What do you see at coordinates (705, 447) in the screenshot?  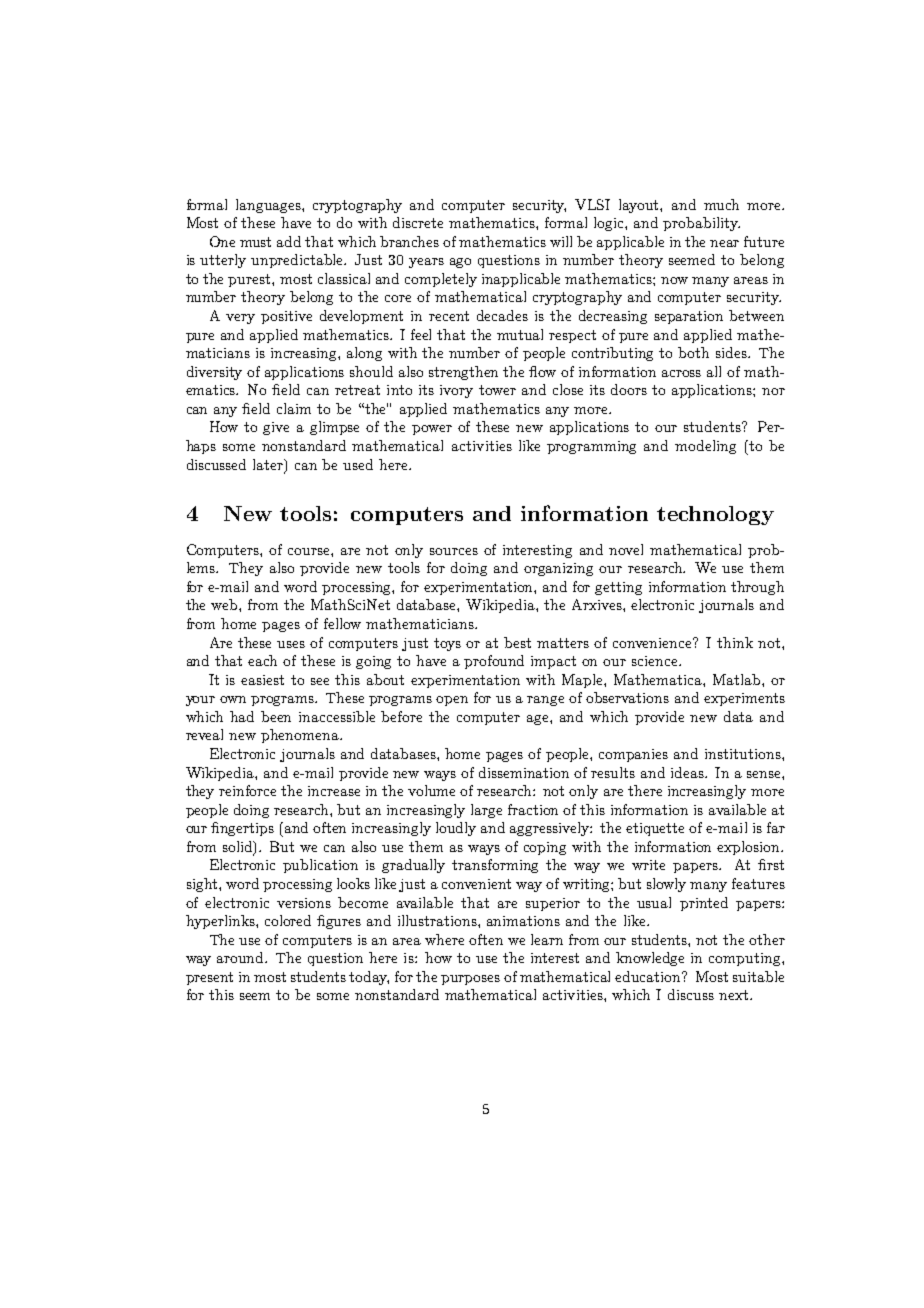 I see `modeling` at bounding box center [705, 447].
